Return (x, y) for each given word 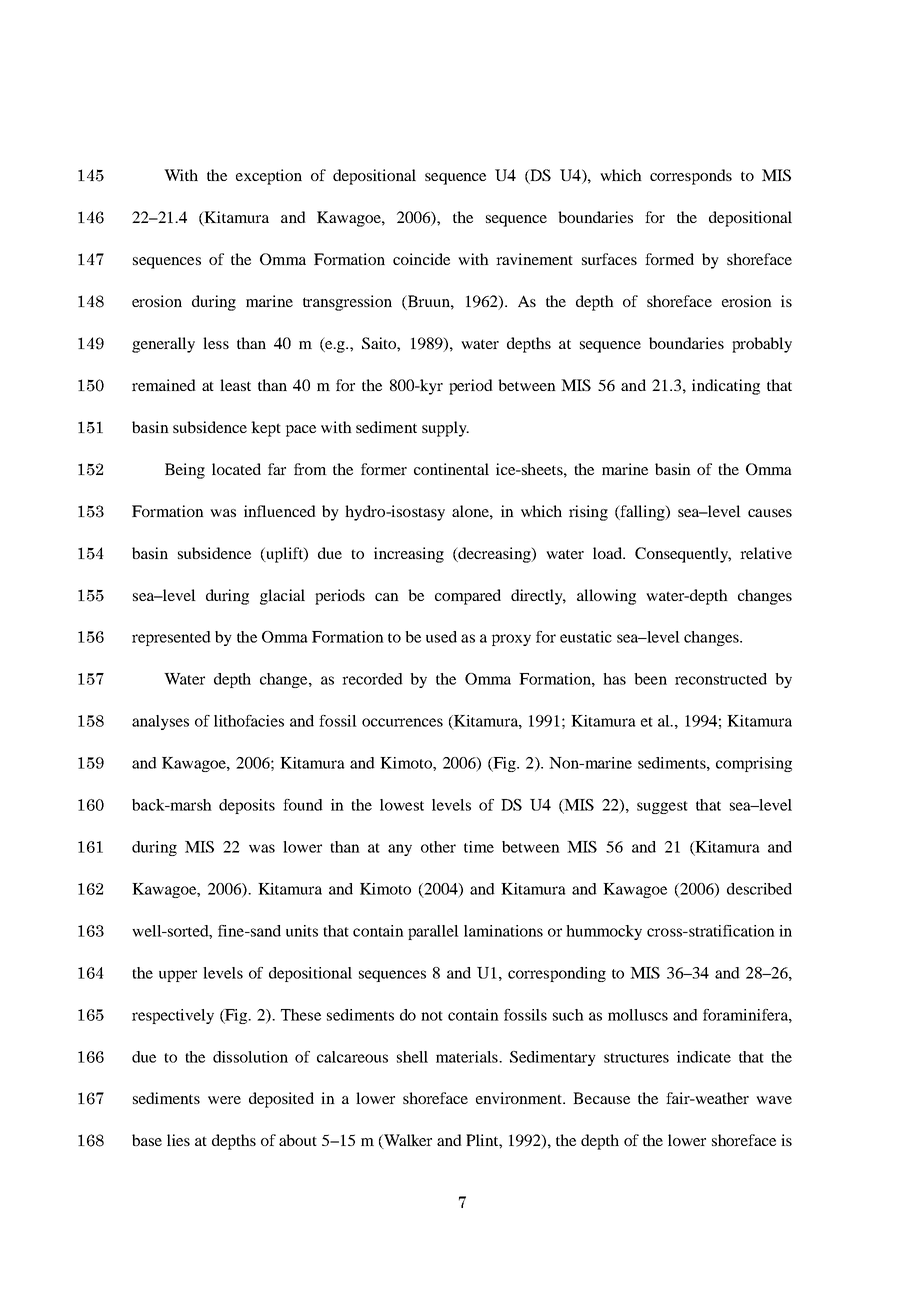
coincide (421, 259)
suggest (662, 807)
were (224, 1100)
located (236, 469)
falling (642, 513)
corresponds (691, 177)
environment (520, 1098)
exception (269, 177)
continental (451, 469)
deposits (247, 806)
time (479, 847)
